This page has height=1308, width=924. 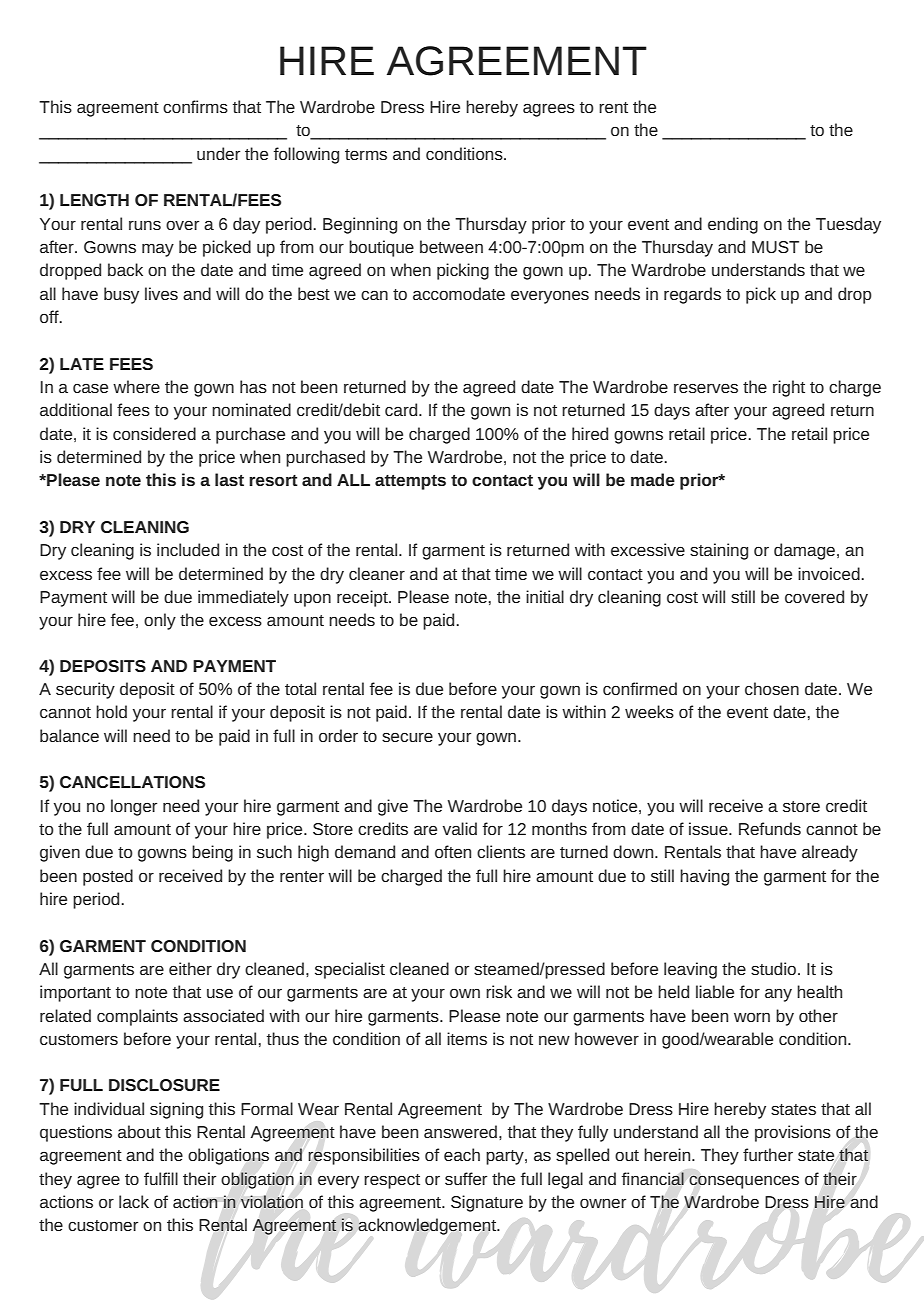 I want to click on Refunds, so click(x=770, y=828).
